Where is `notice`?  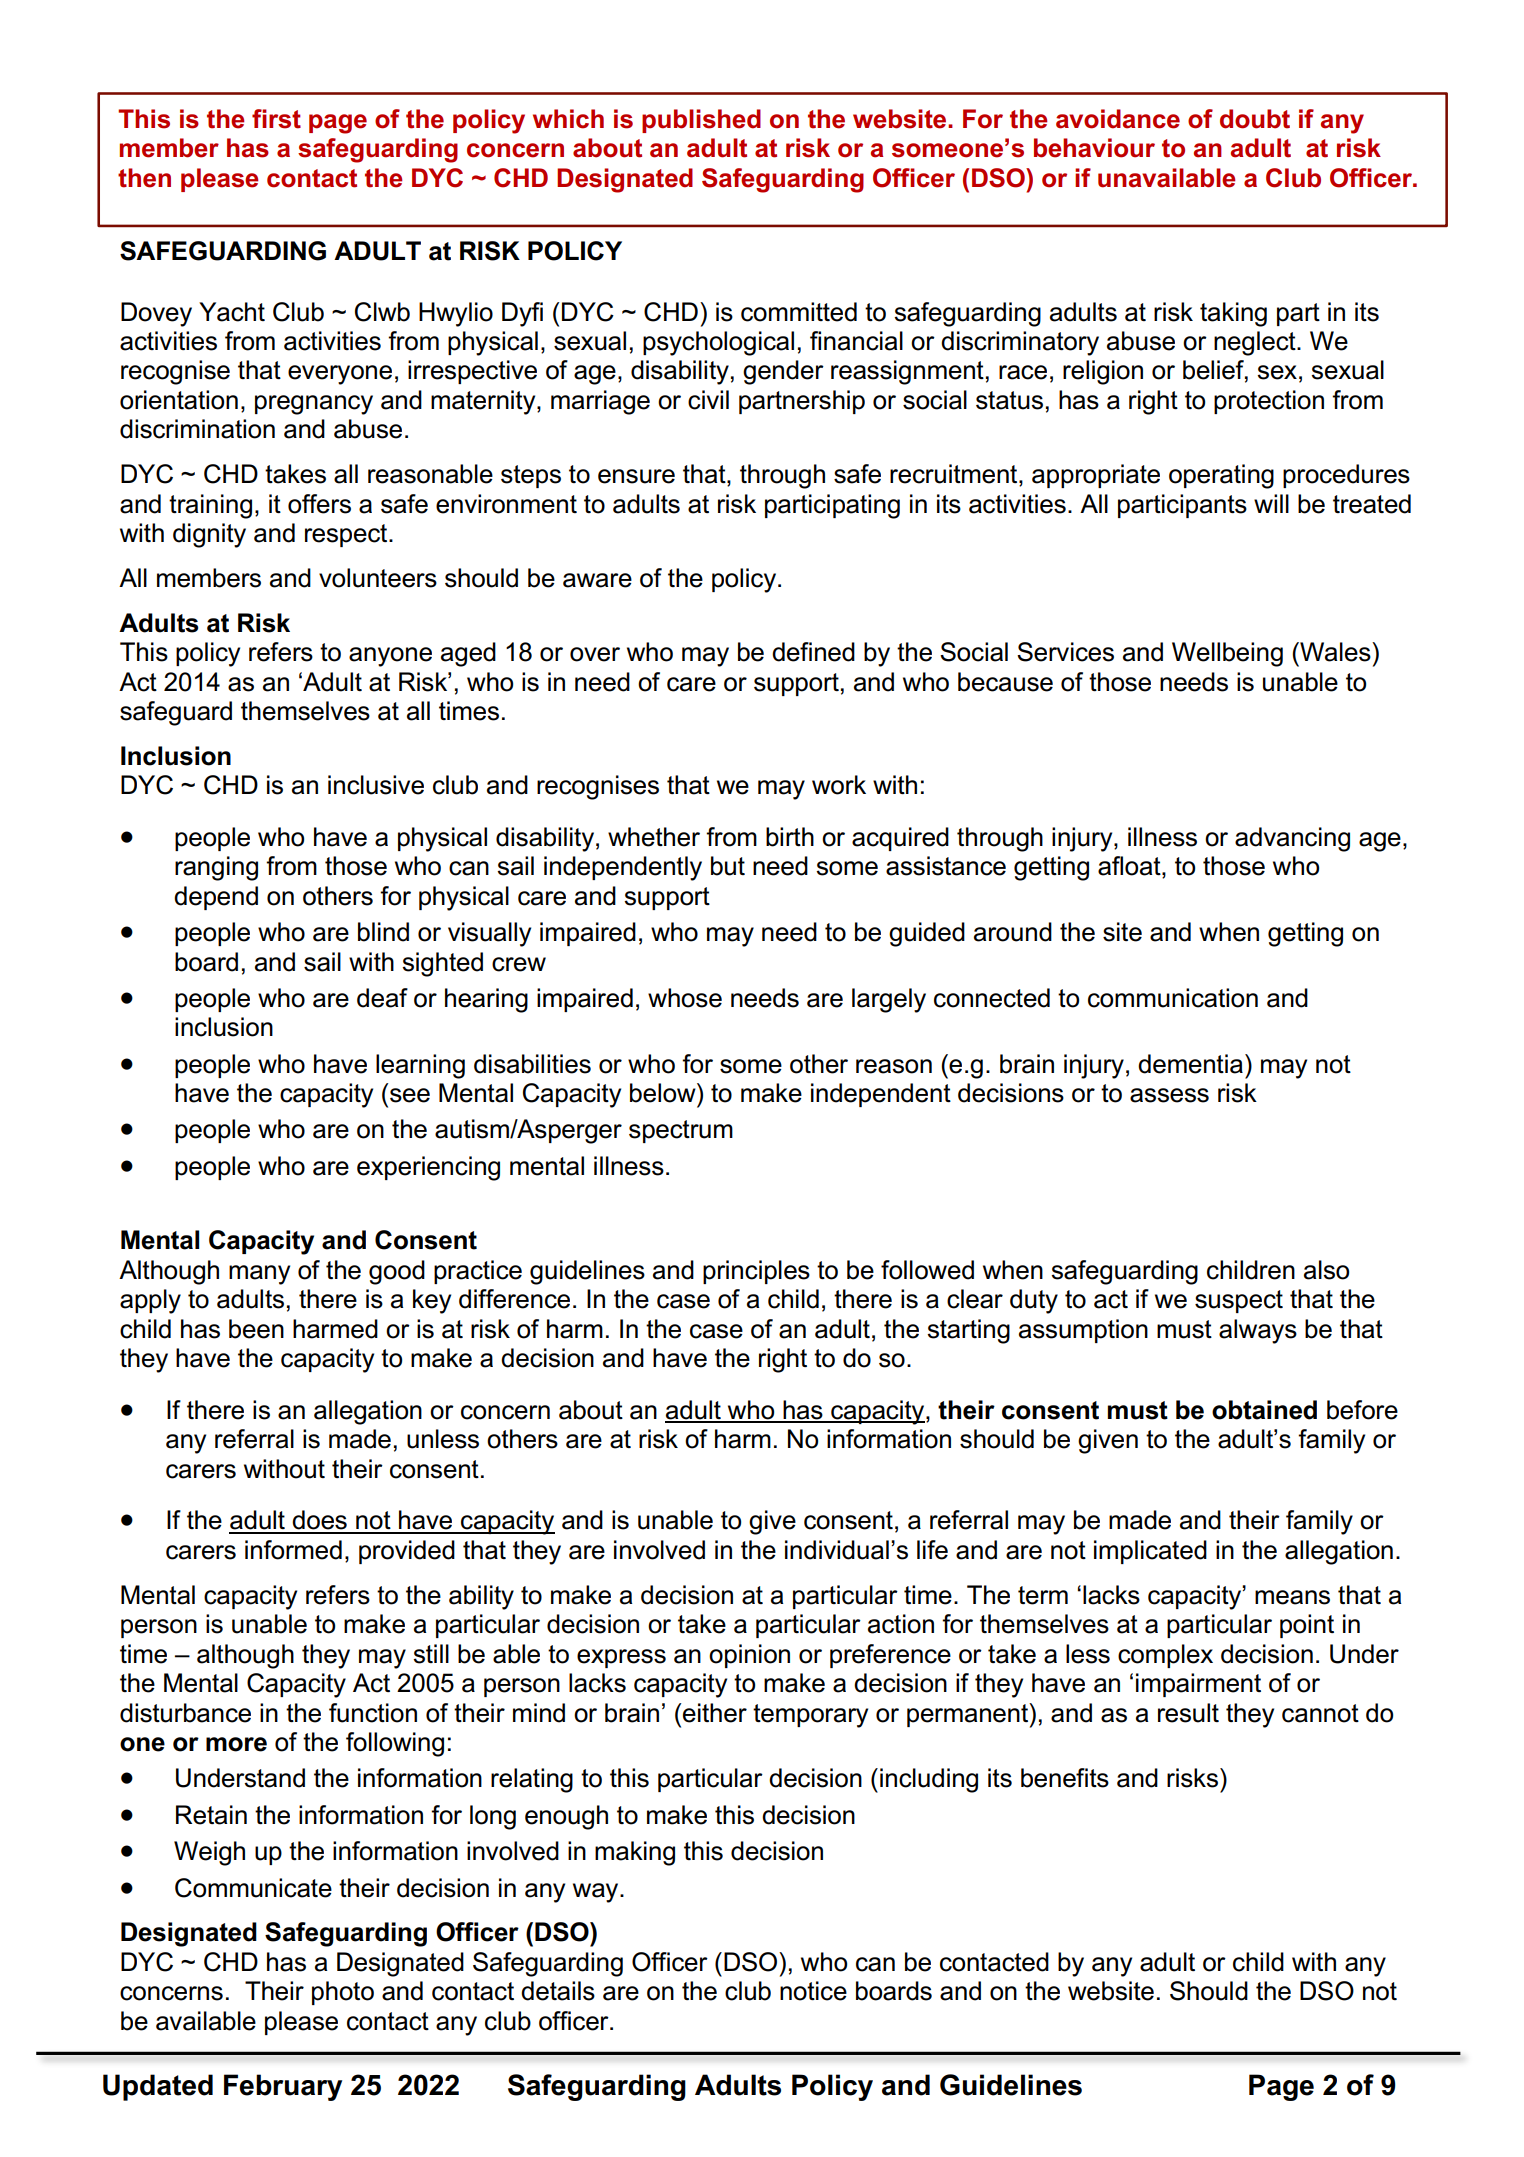 notice is located at coordinates (813, 1991).
